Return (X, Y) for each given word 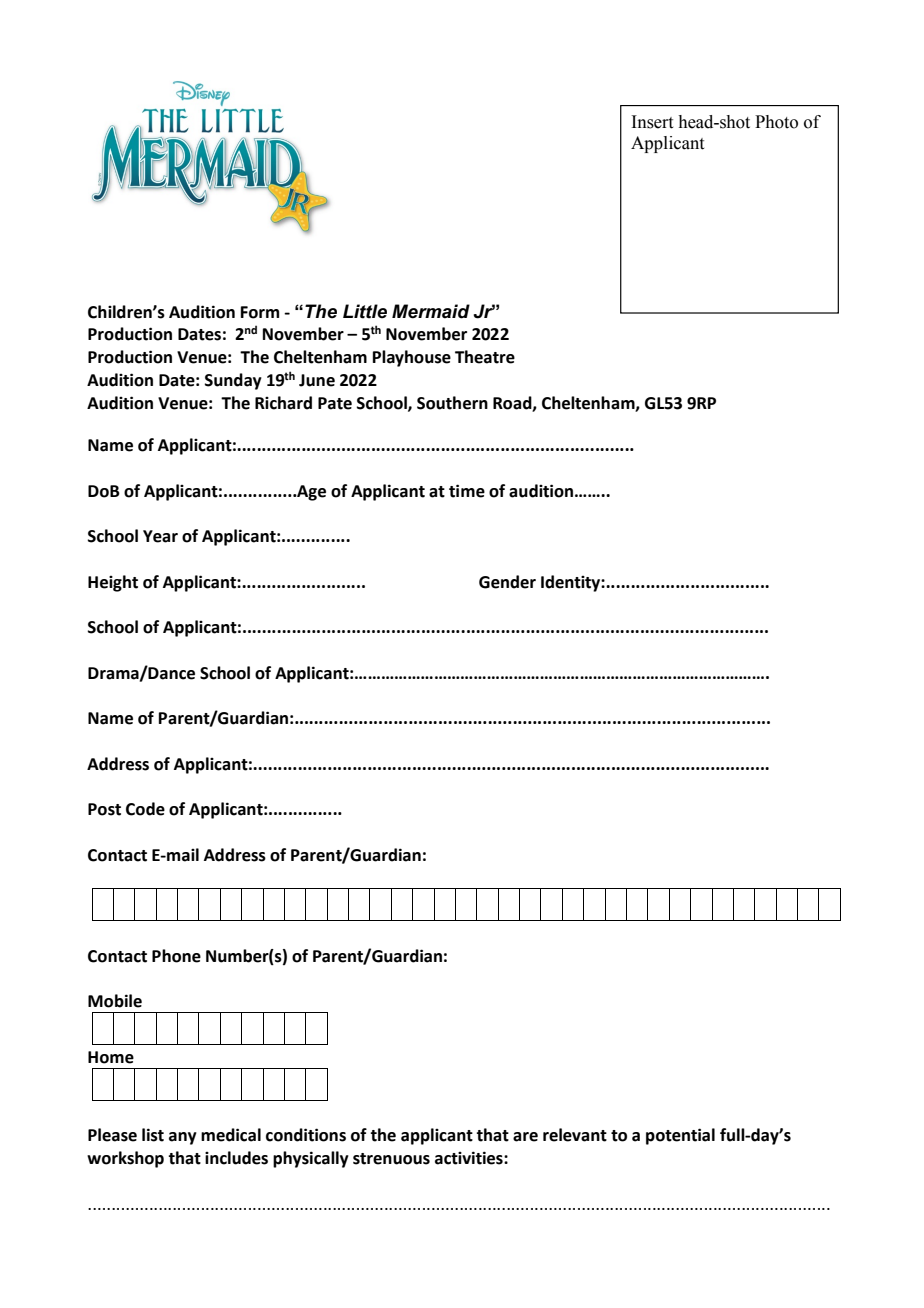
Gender (507, 582)
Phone (176, 956)
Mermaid (431, 311)
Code (145, 809)
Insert (652, 122)
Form (260, 312)
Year (160, 536)
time (467, 491)
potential (680, 1136)
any (183, 1138)
